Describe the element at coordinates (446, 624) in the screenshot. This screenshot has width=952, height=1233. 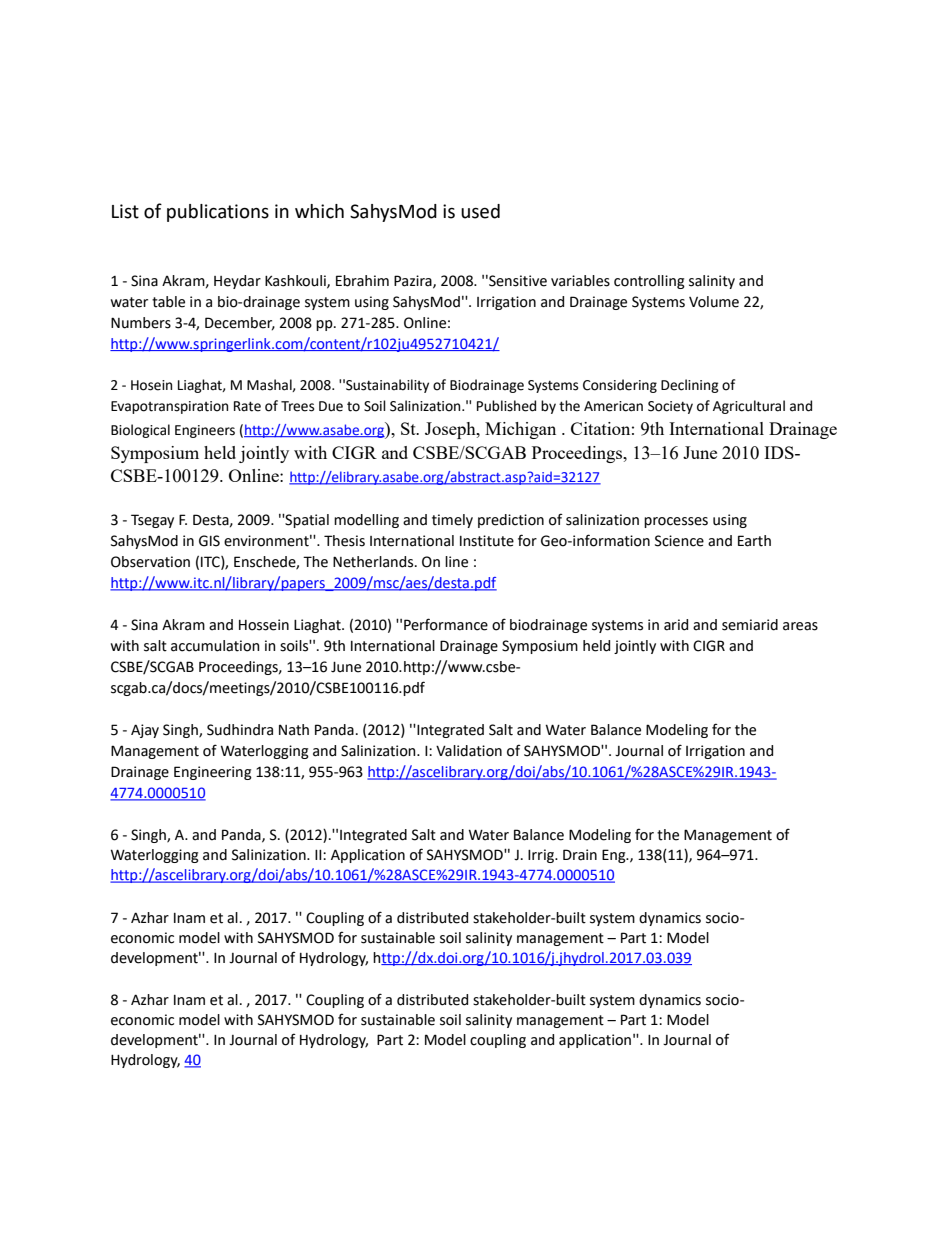
I see `Performance` at that location.
